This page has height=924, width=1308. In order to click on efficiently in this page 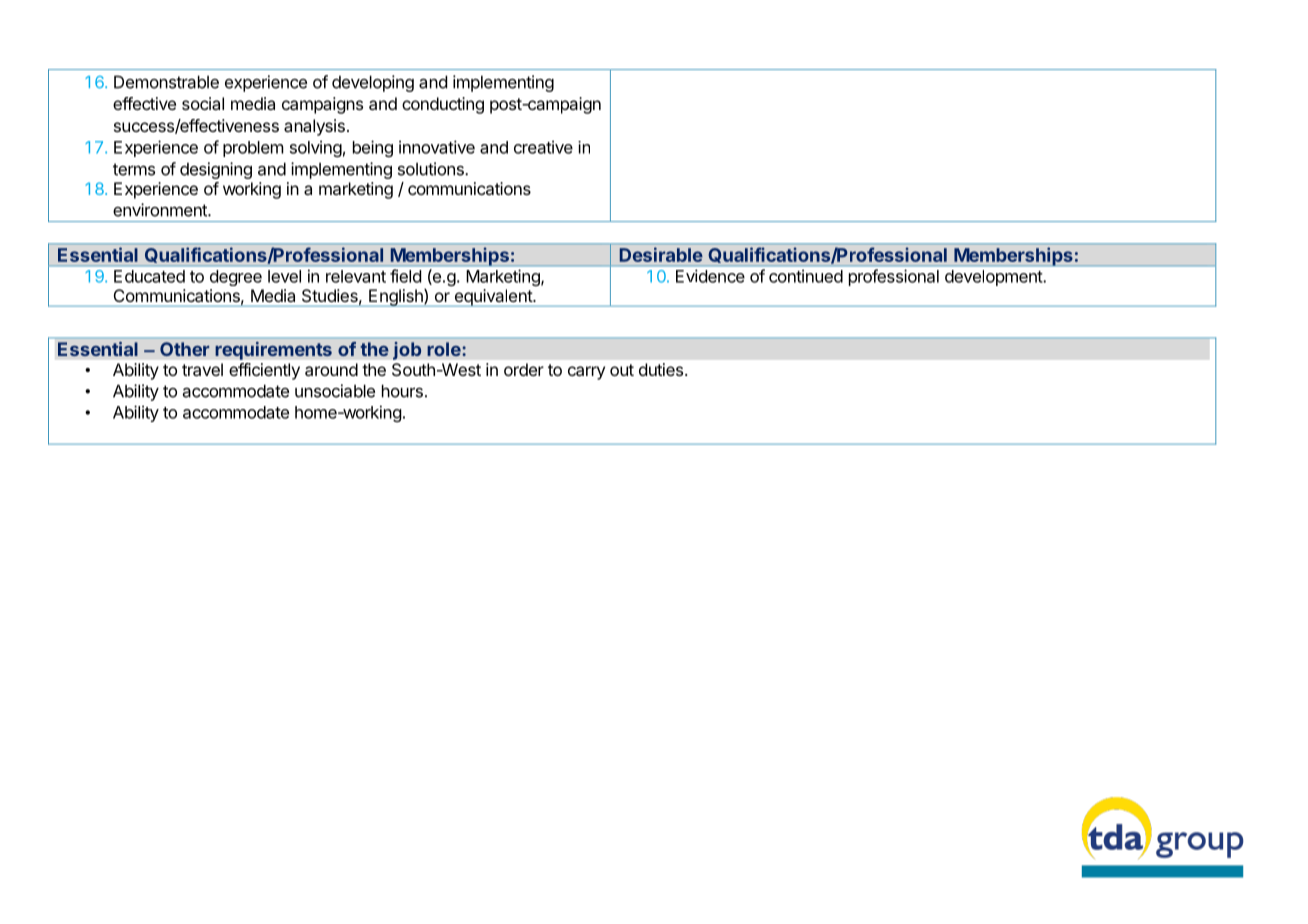, I will do `click(264, 371)`.
